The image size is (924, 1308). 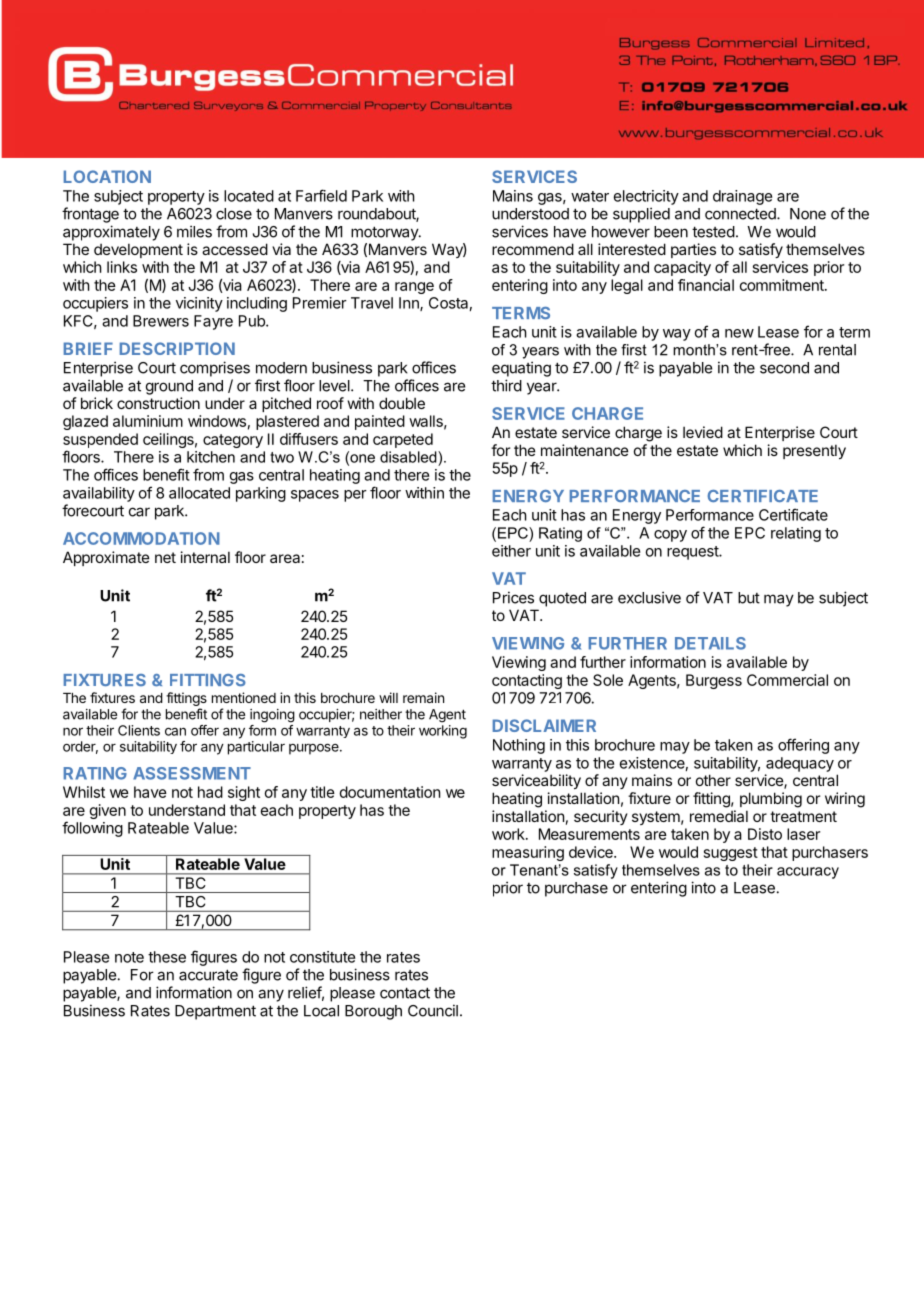 I want to click on drainage, so click(x=742, y=197).
